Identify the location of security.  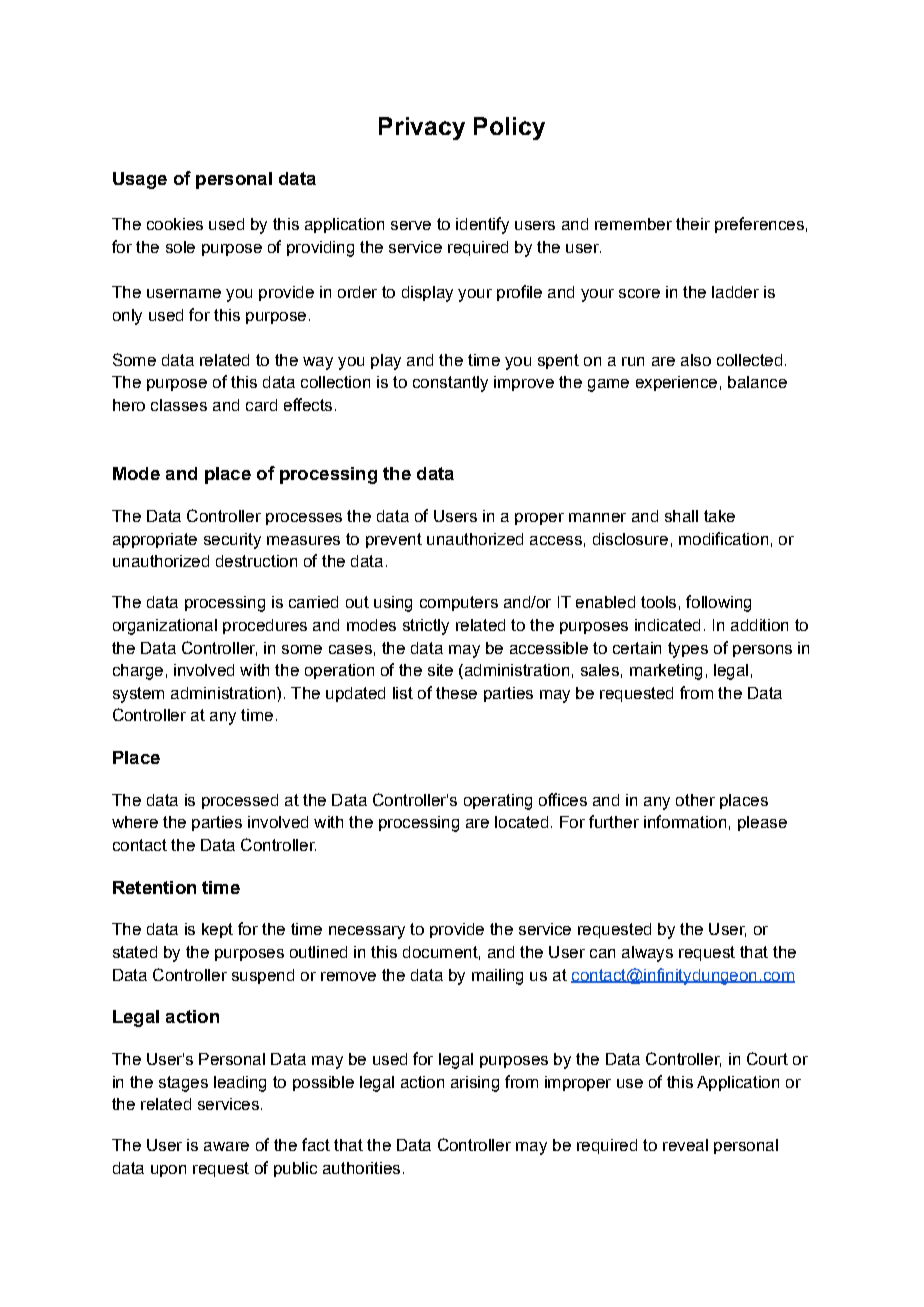
(232, 541).
